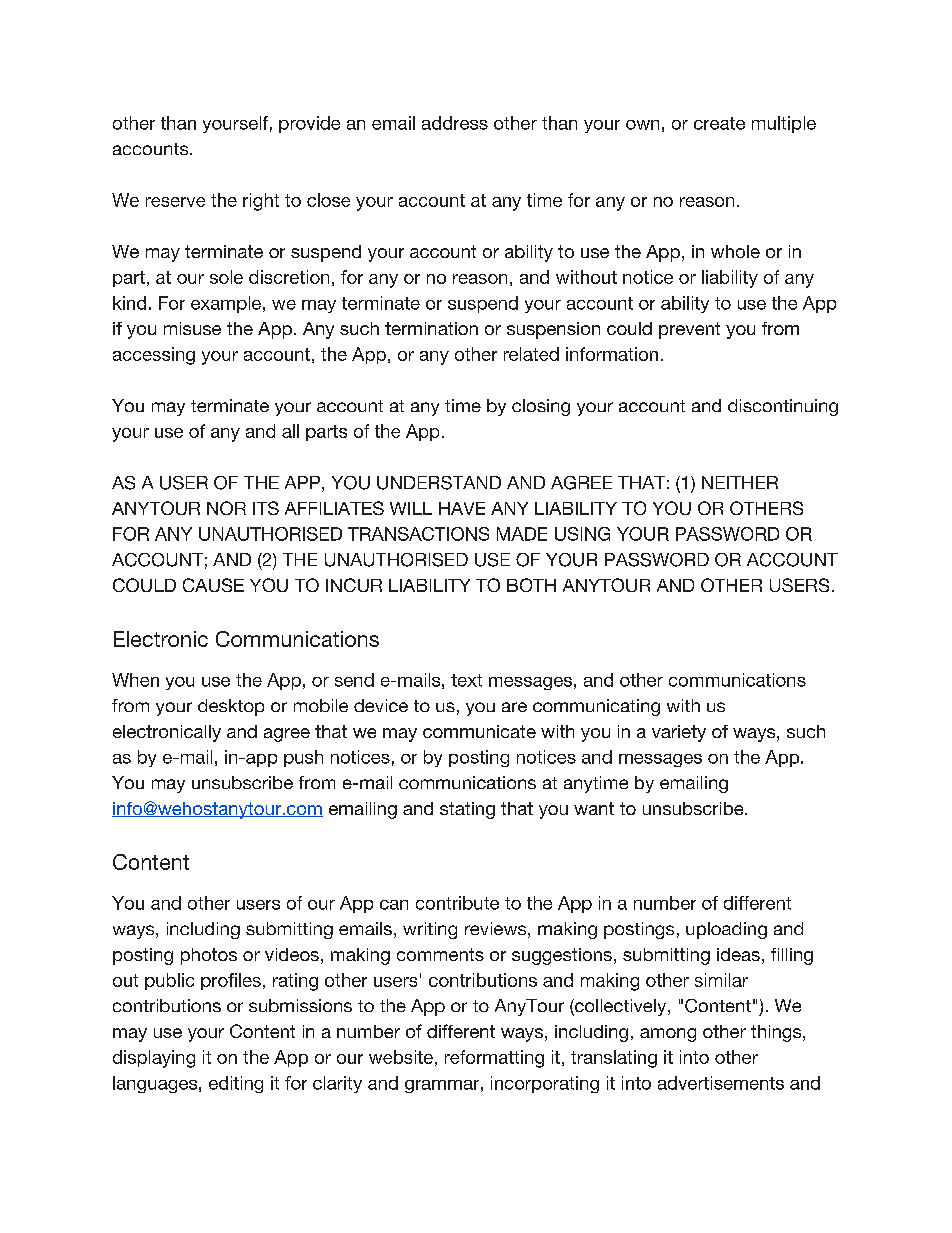  What do you see at coordinates (213, 585) in the screenshot?
I see `CAUSE` at bounding box center [213, 585].
